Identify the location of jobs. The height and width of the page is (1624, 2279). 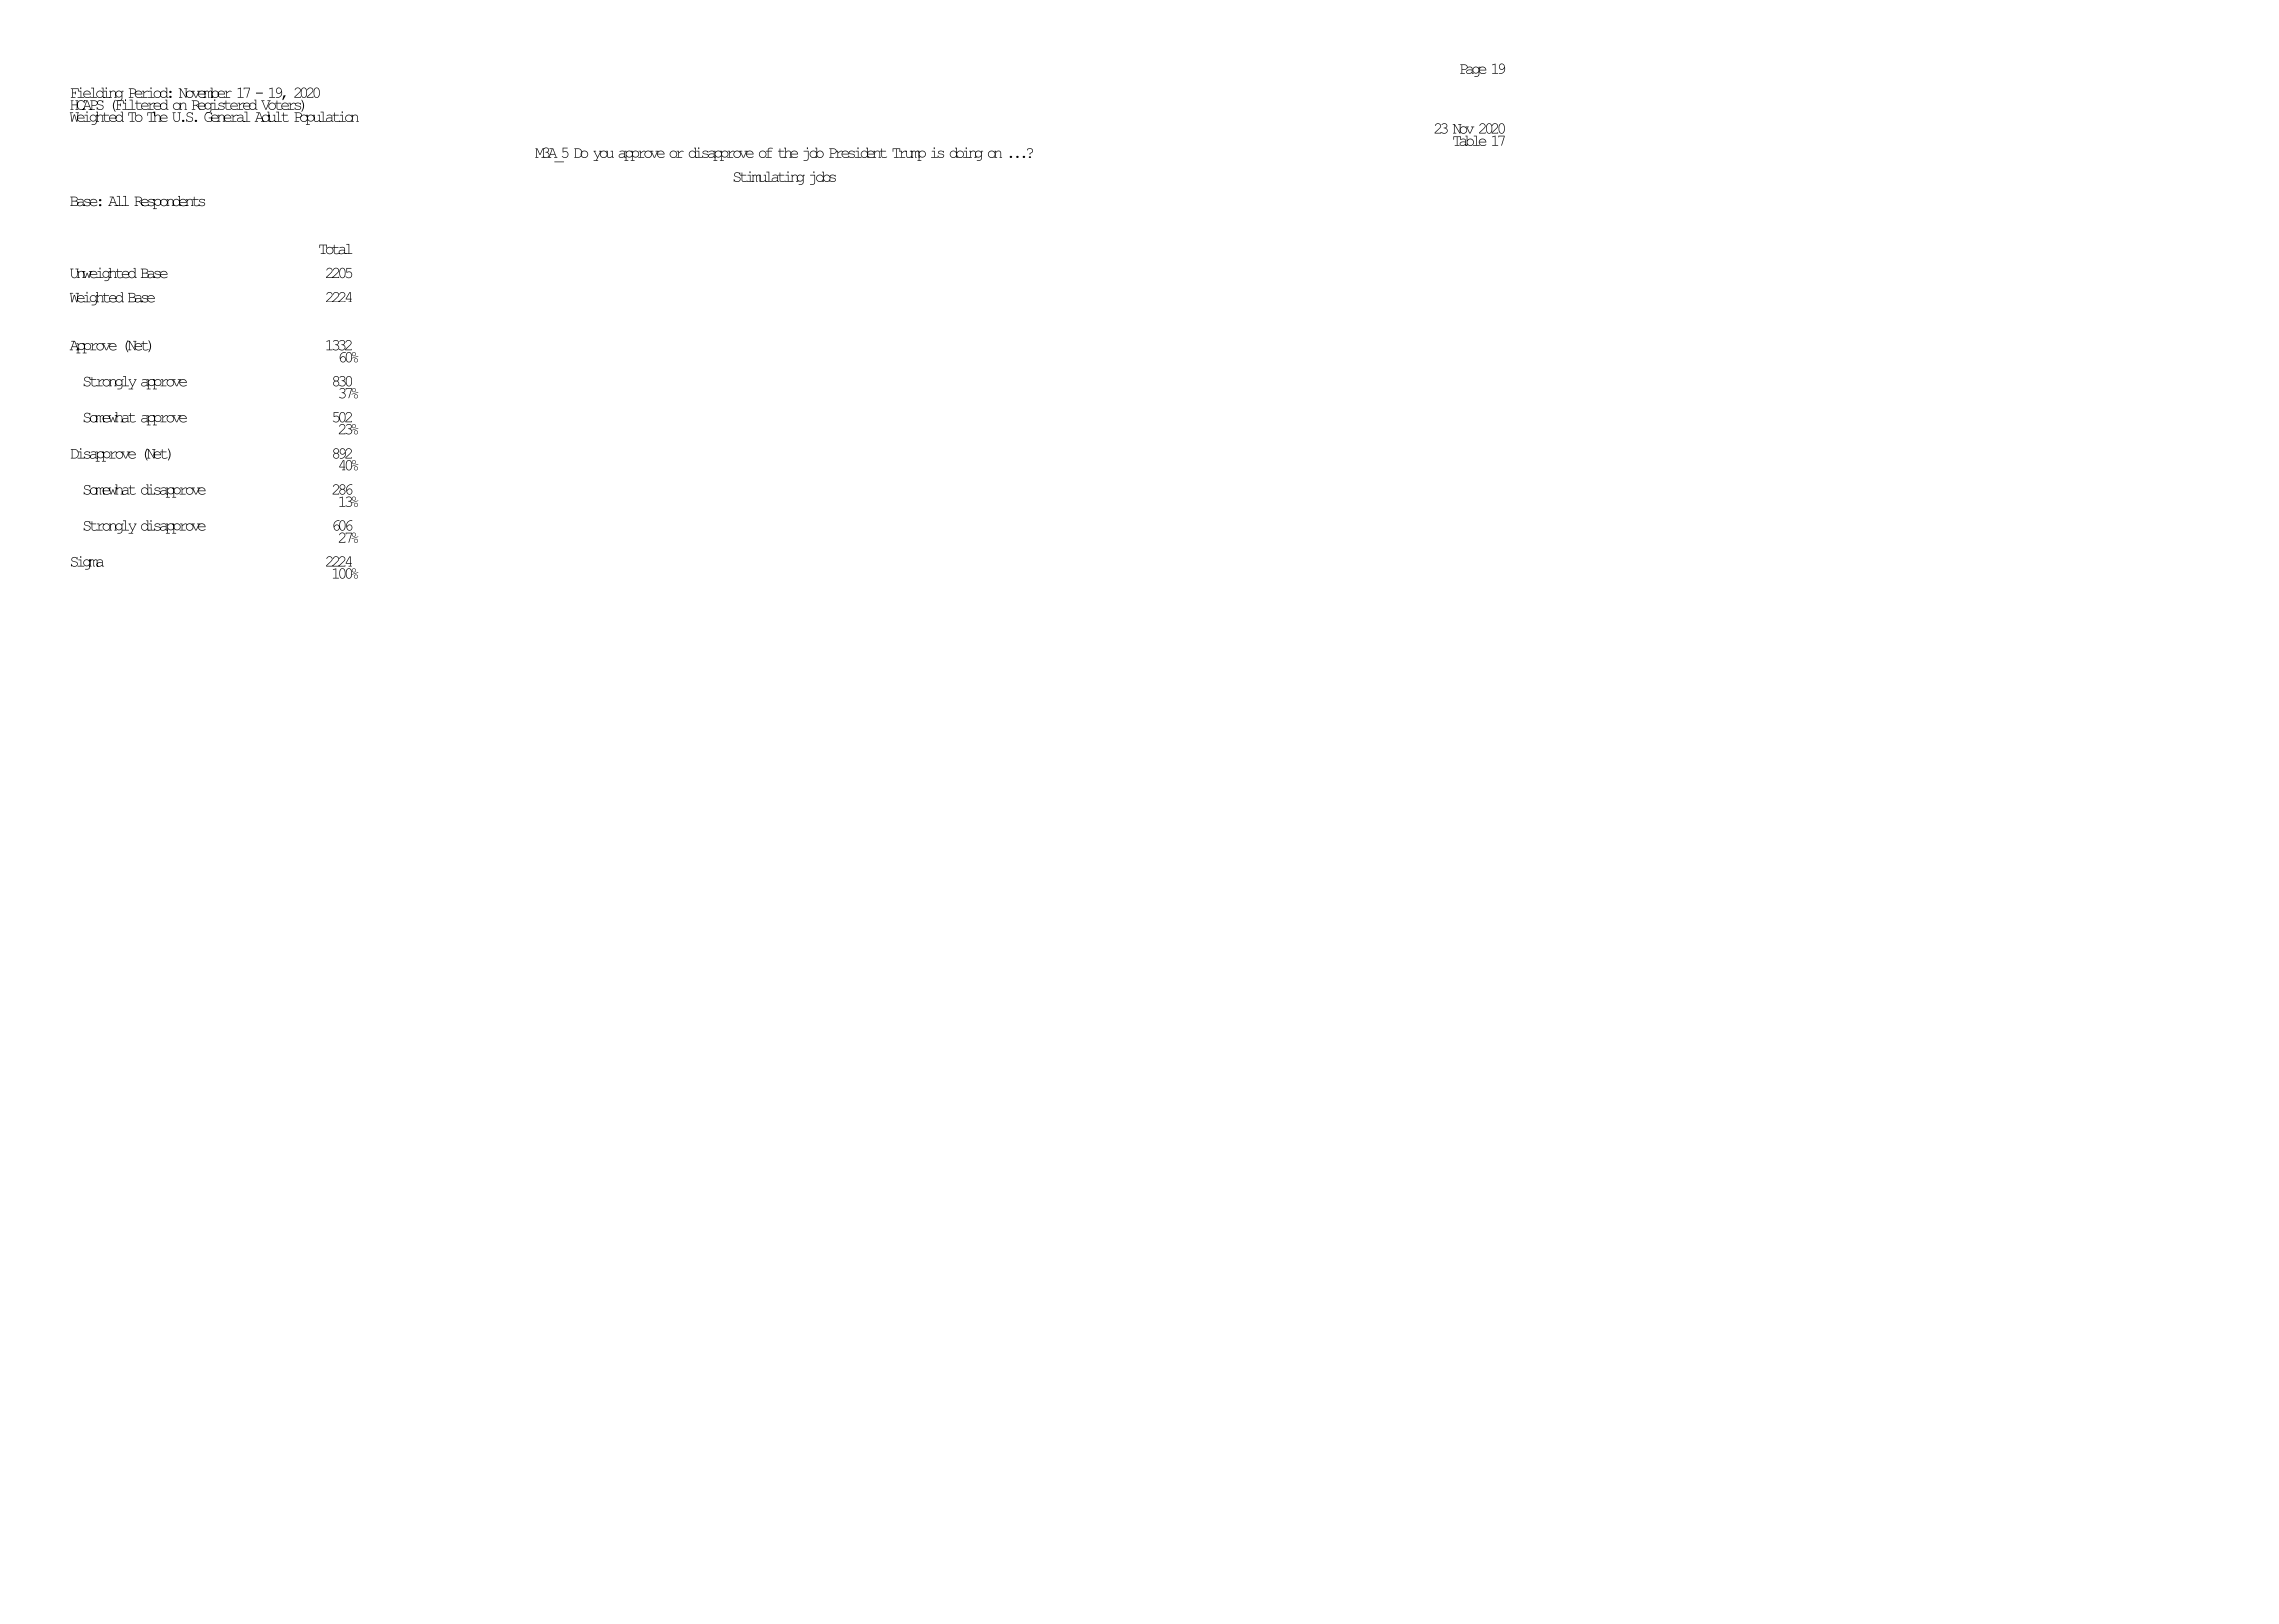
(823, 178).
